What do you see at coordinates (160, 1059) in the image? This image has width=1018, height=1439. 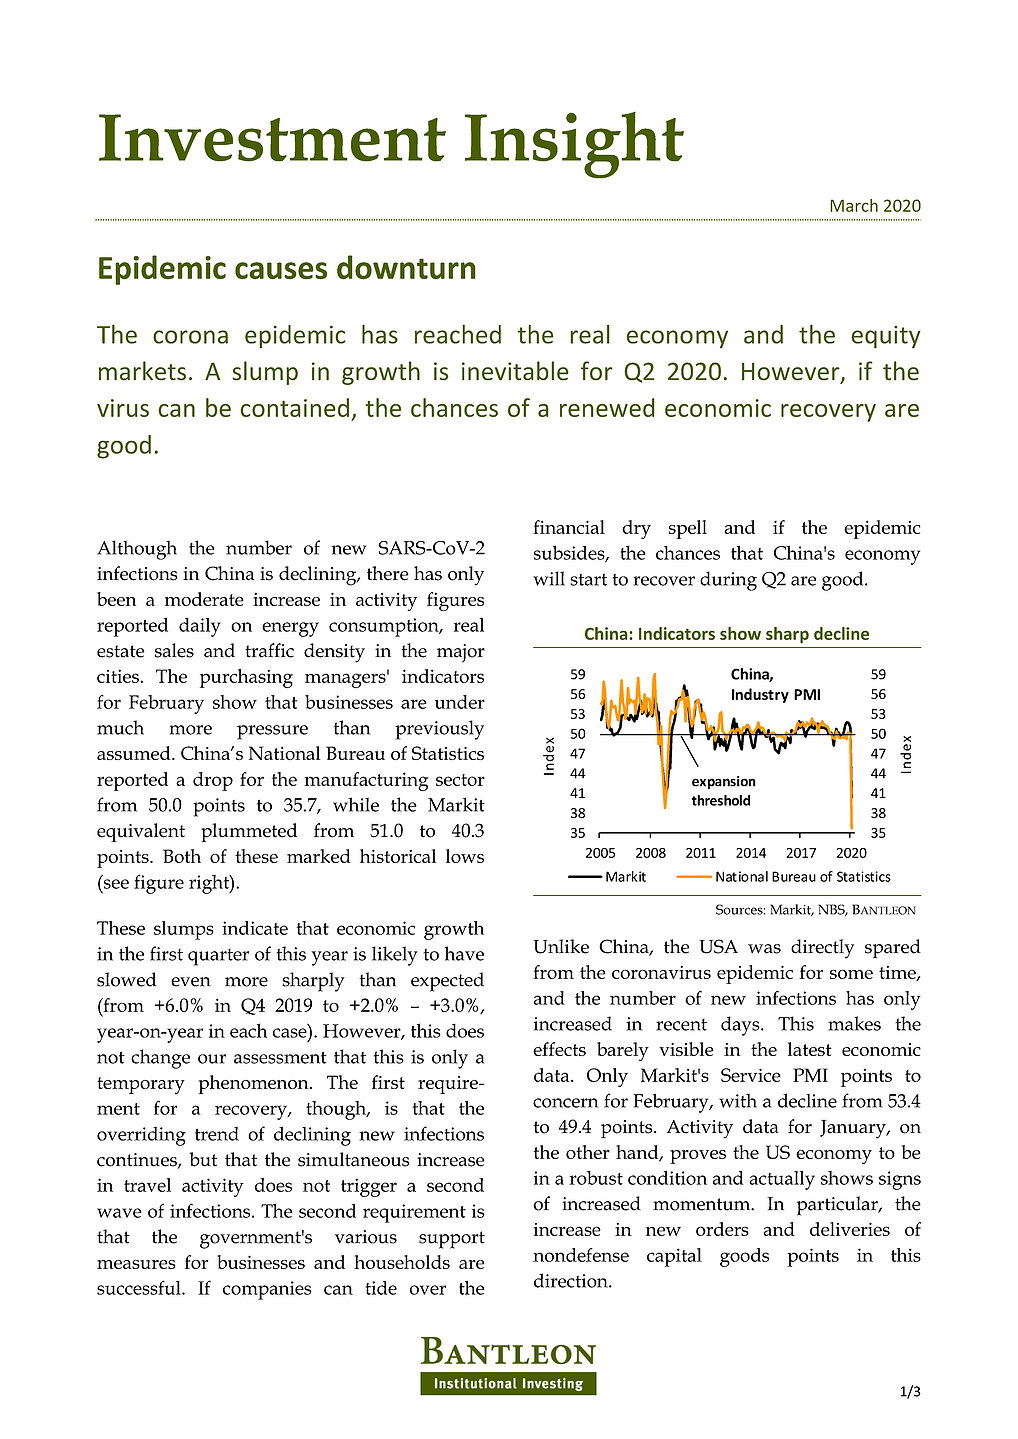 I see `change` at bounding box center [160, 1059].
